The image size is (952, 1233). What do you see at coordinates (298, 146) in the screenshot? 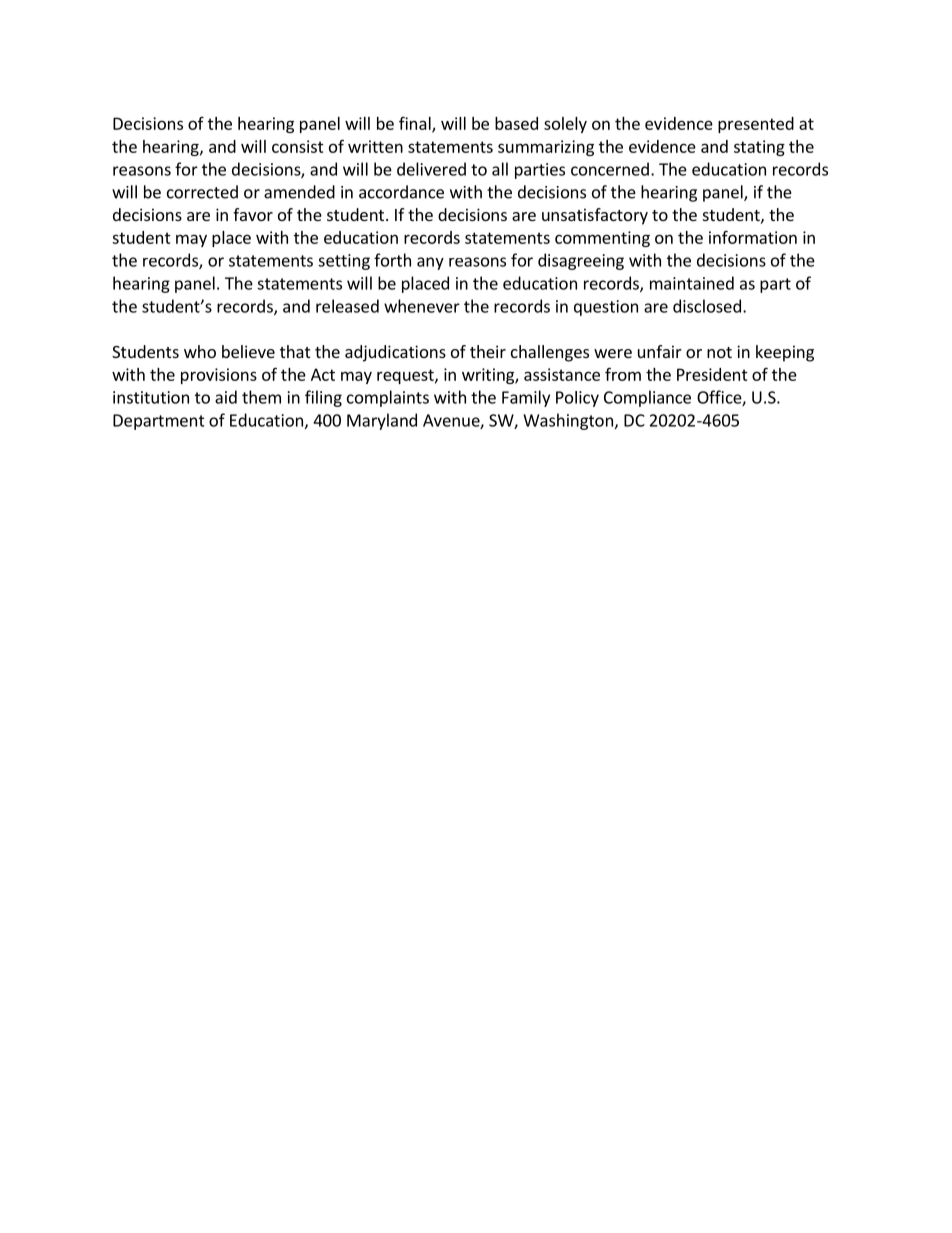
I see `consist` at bounding box center [298, 146].
